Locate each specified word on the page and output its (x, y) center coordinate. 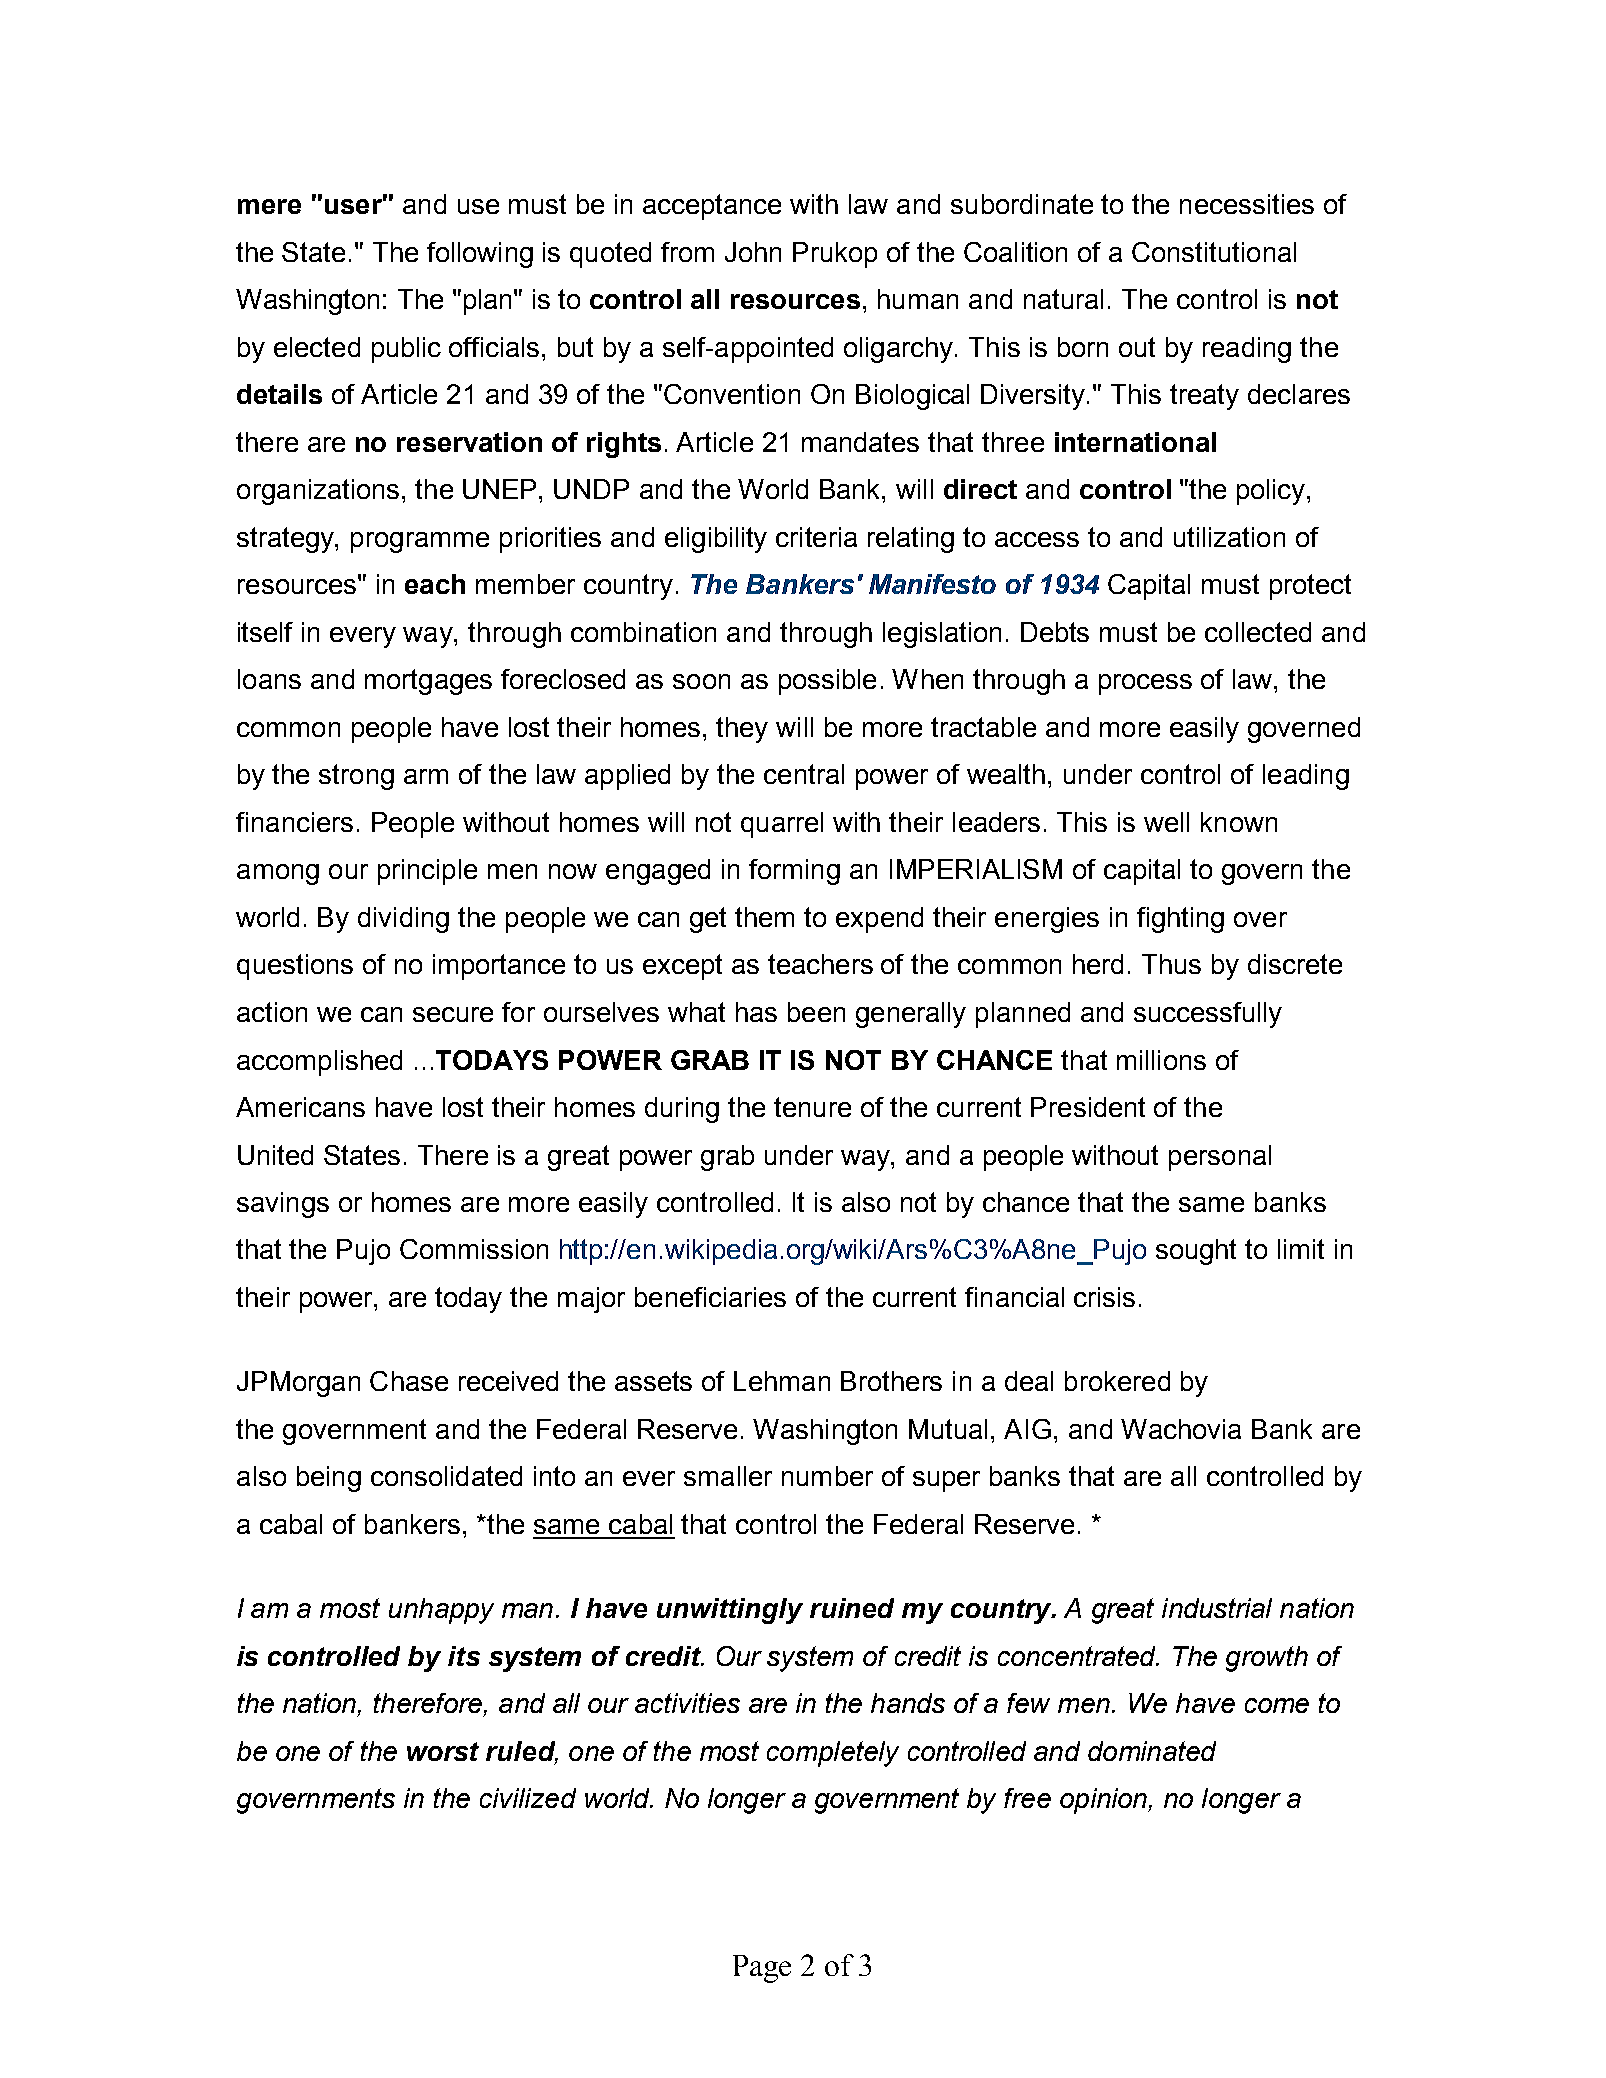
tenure (812, 1107)
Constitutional (1214, 252)
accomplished (319, 1063)
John (753, 252)
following (480, 255)
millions (1161, 1060)
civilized (528, 1798)
